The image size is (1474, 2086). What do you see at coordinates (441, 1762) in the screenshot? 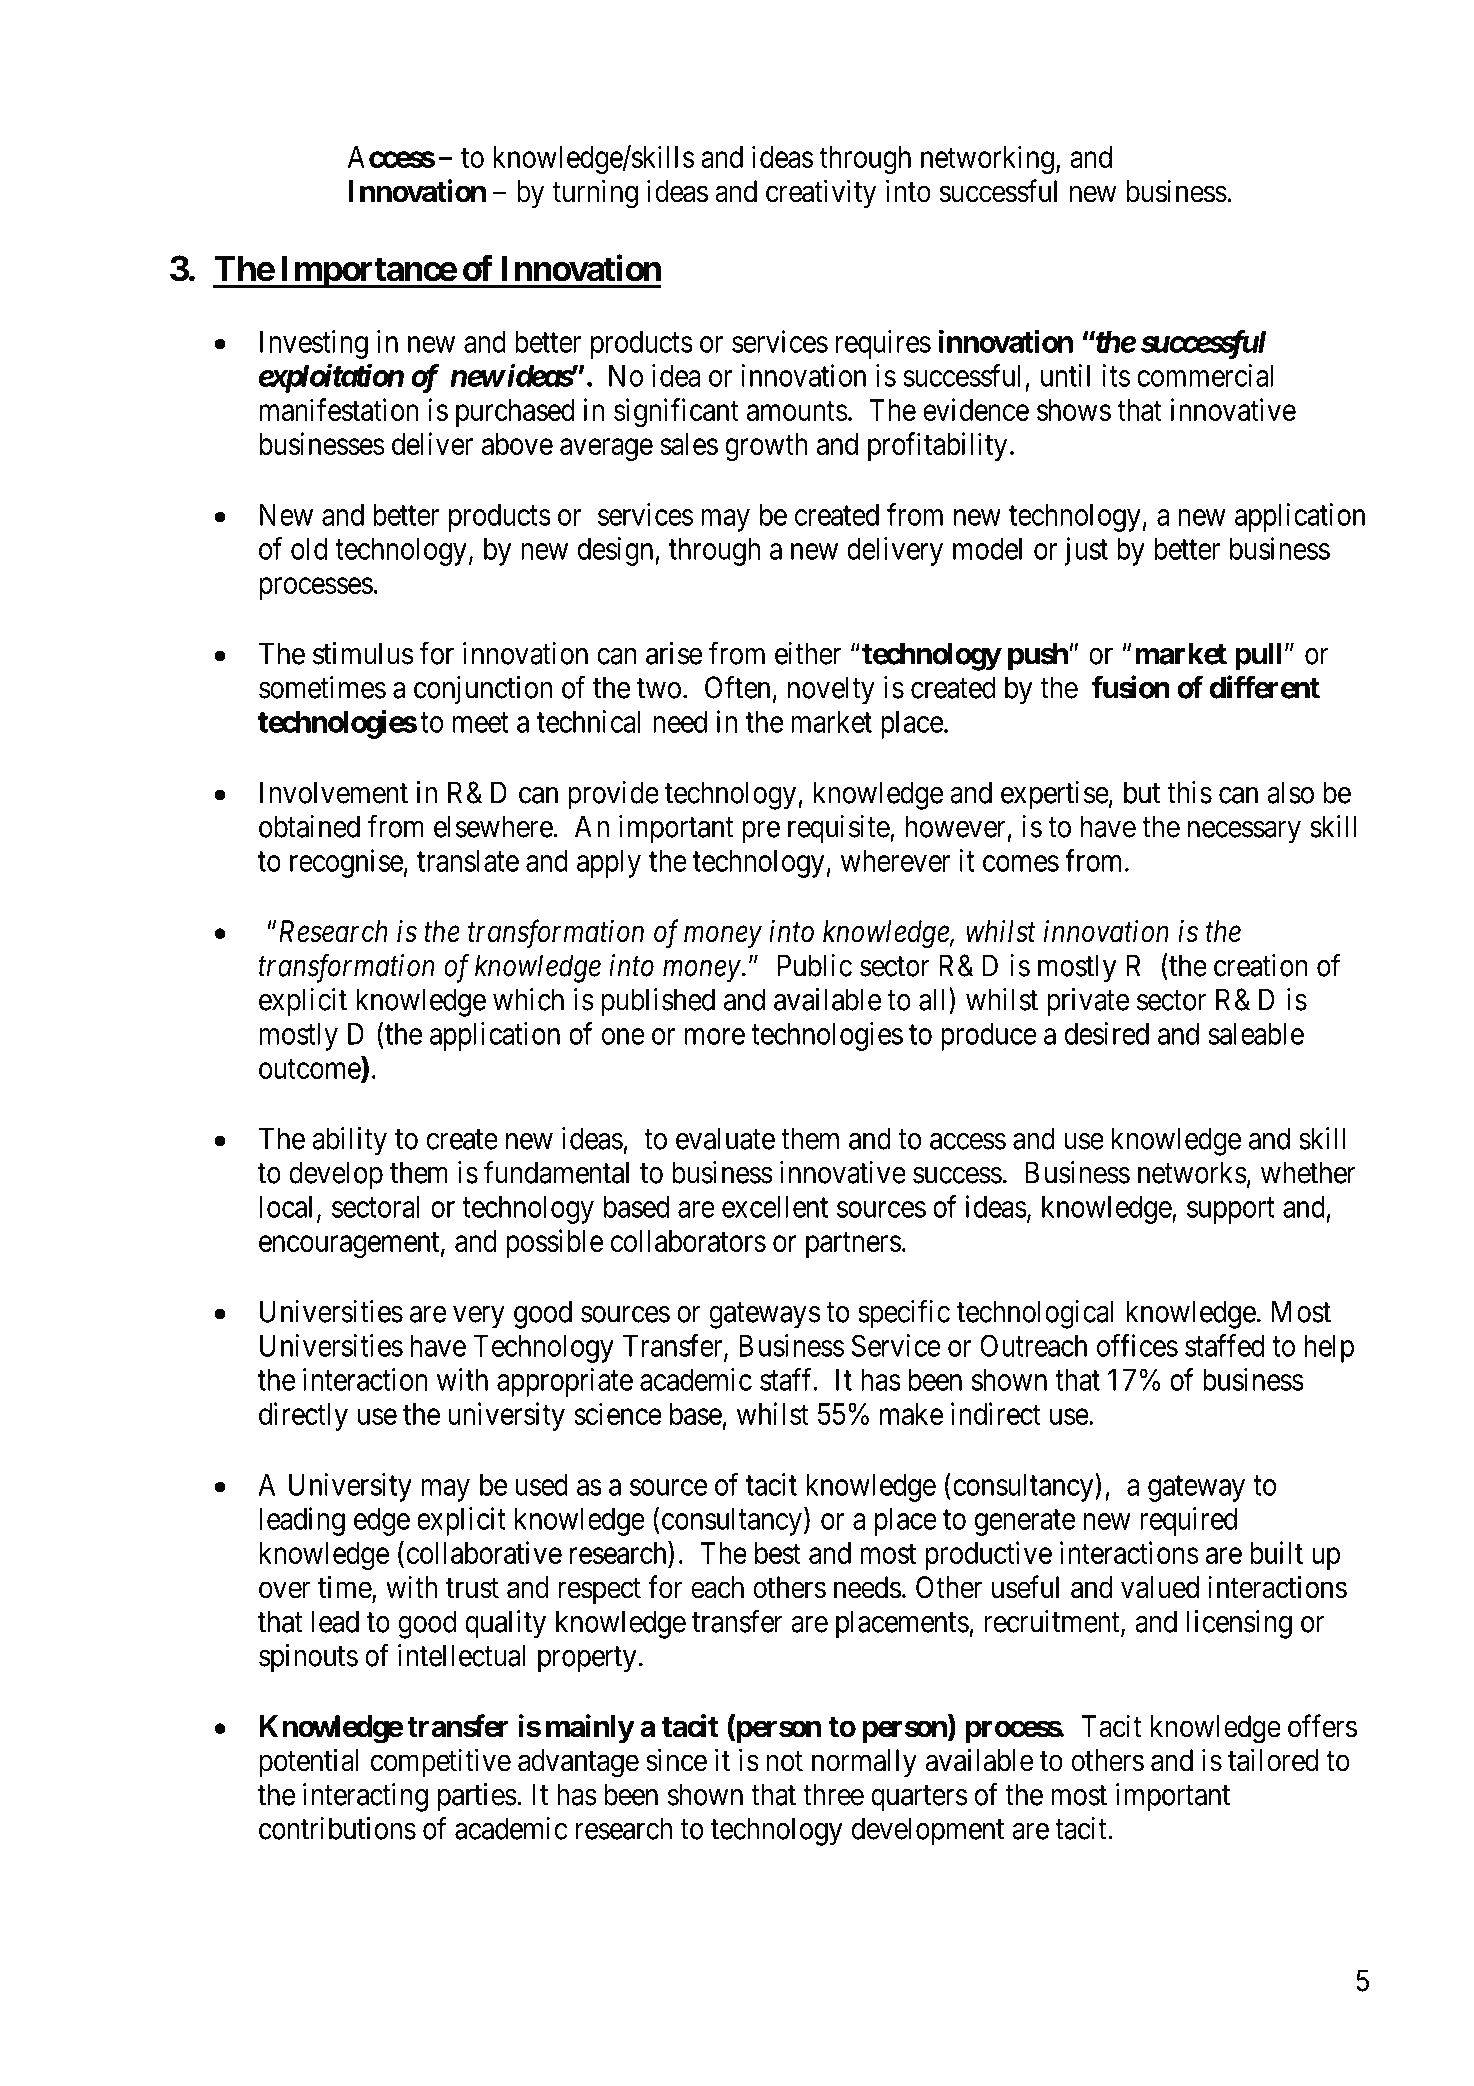
I see `competitive` at bounding box center [441, 1762].
